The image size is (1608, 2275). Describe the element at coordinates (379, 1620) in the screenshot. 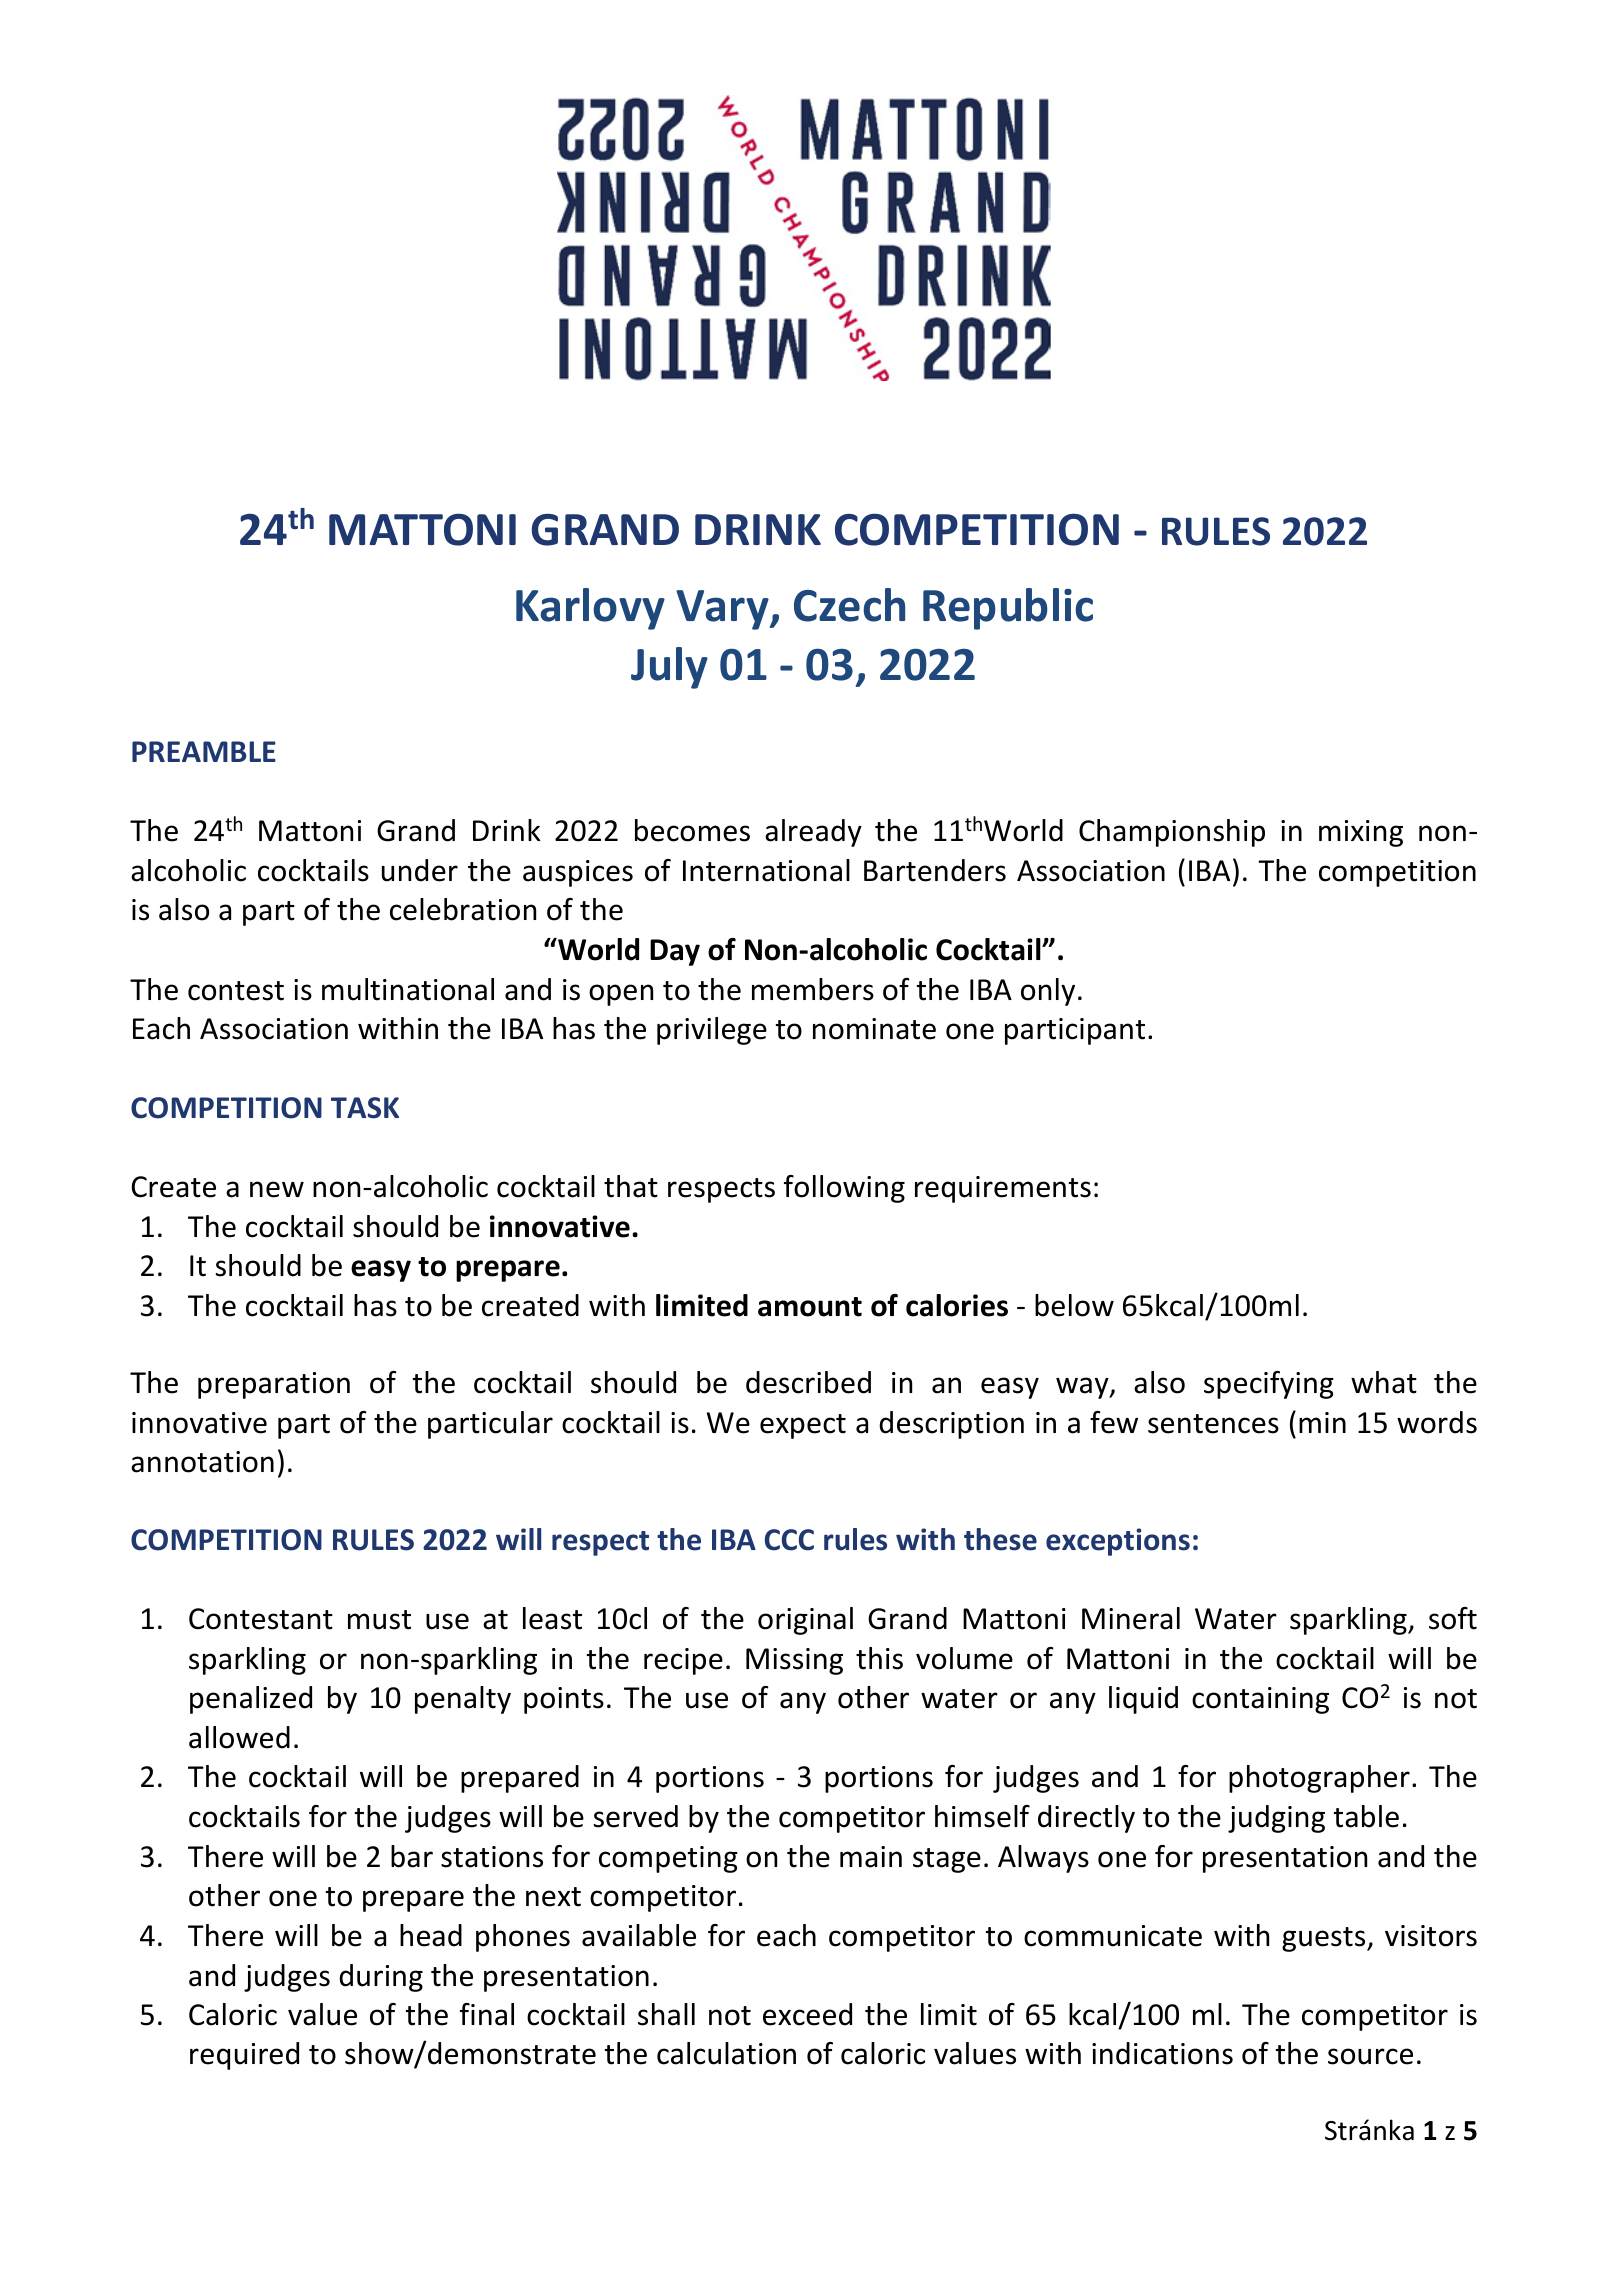

I see `must` at that location.
